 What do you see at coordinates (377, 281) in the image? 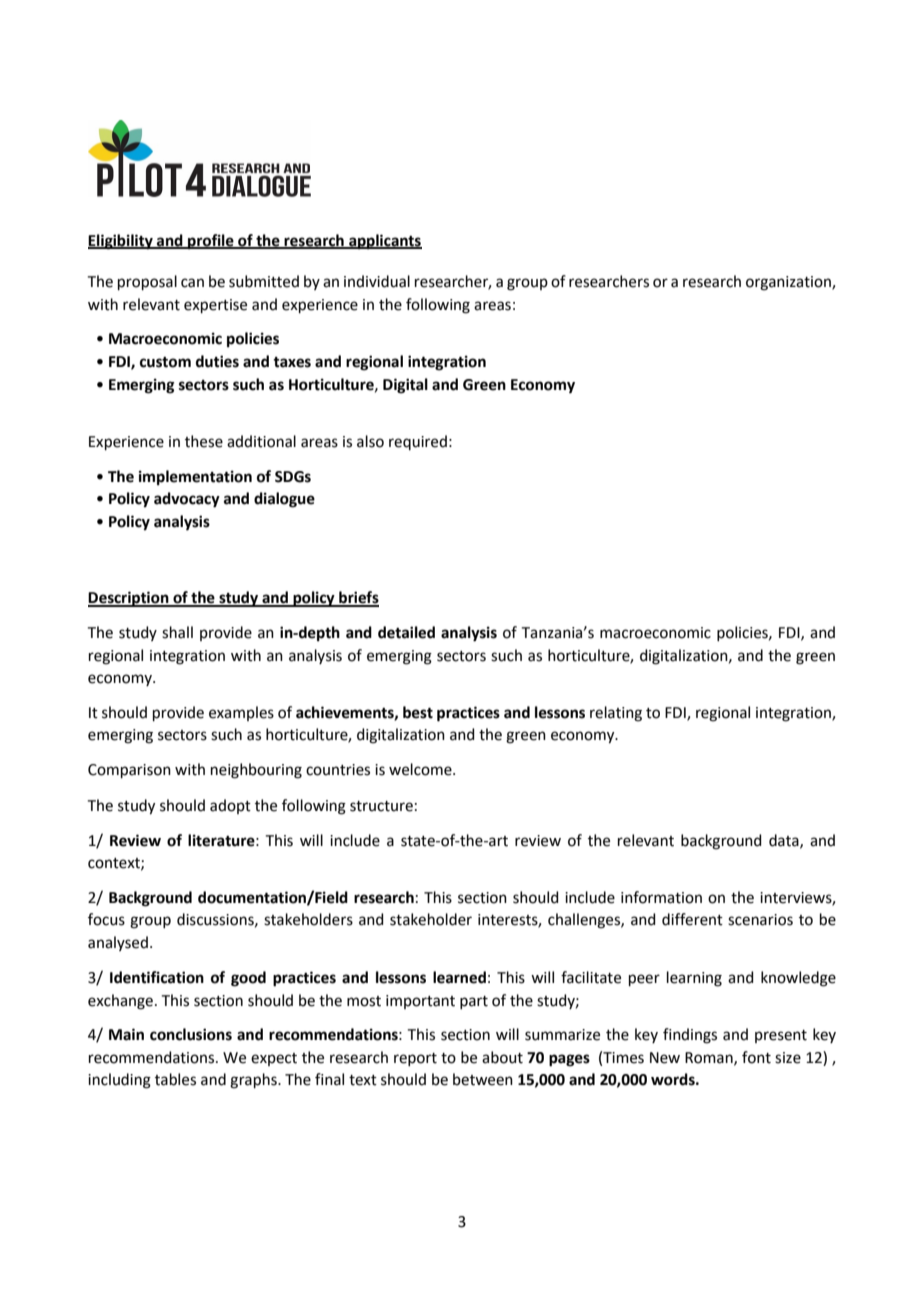
I see `individual` at bounding box center [377, 281].
